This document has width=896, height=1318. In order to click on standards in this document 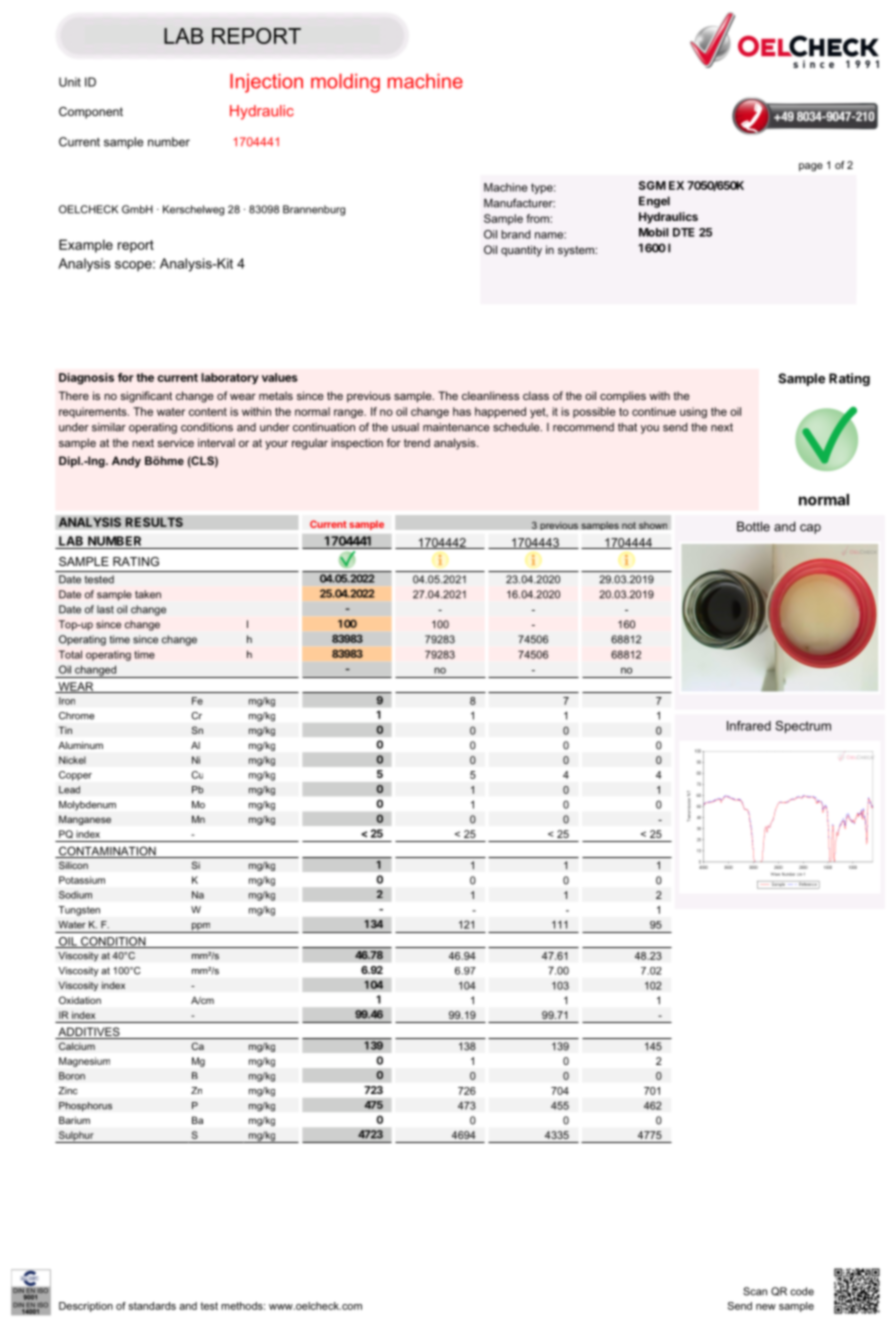, I will do `click(152, 1306)`.
